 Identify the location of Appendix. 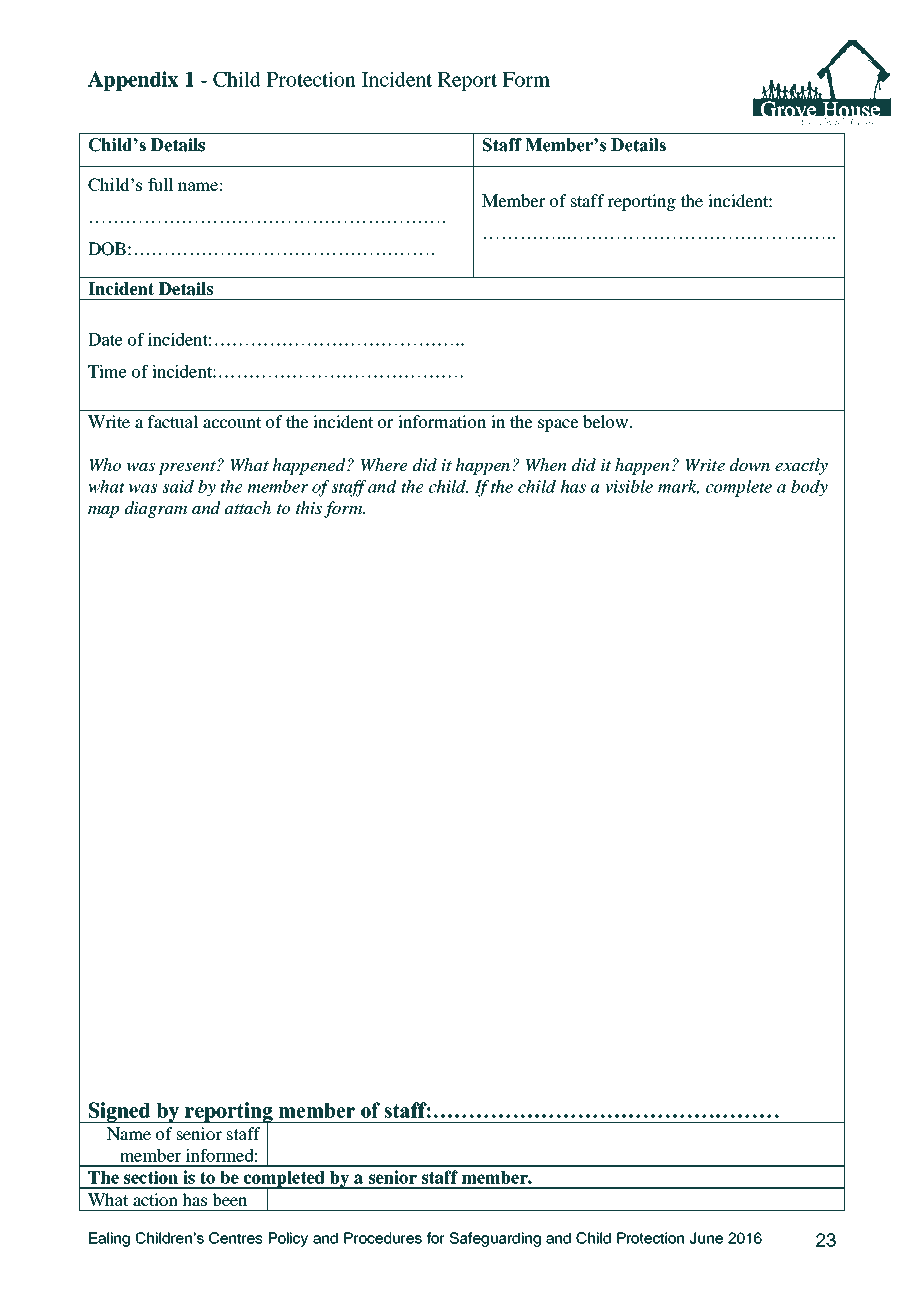
(133, 81).
